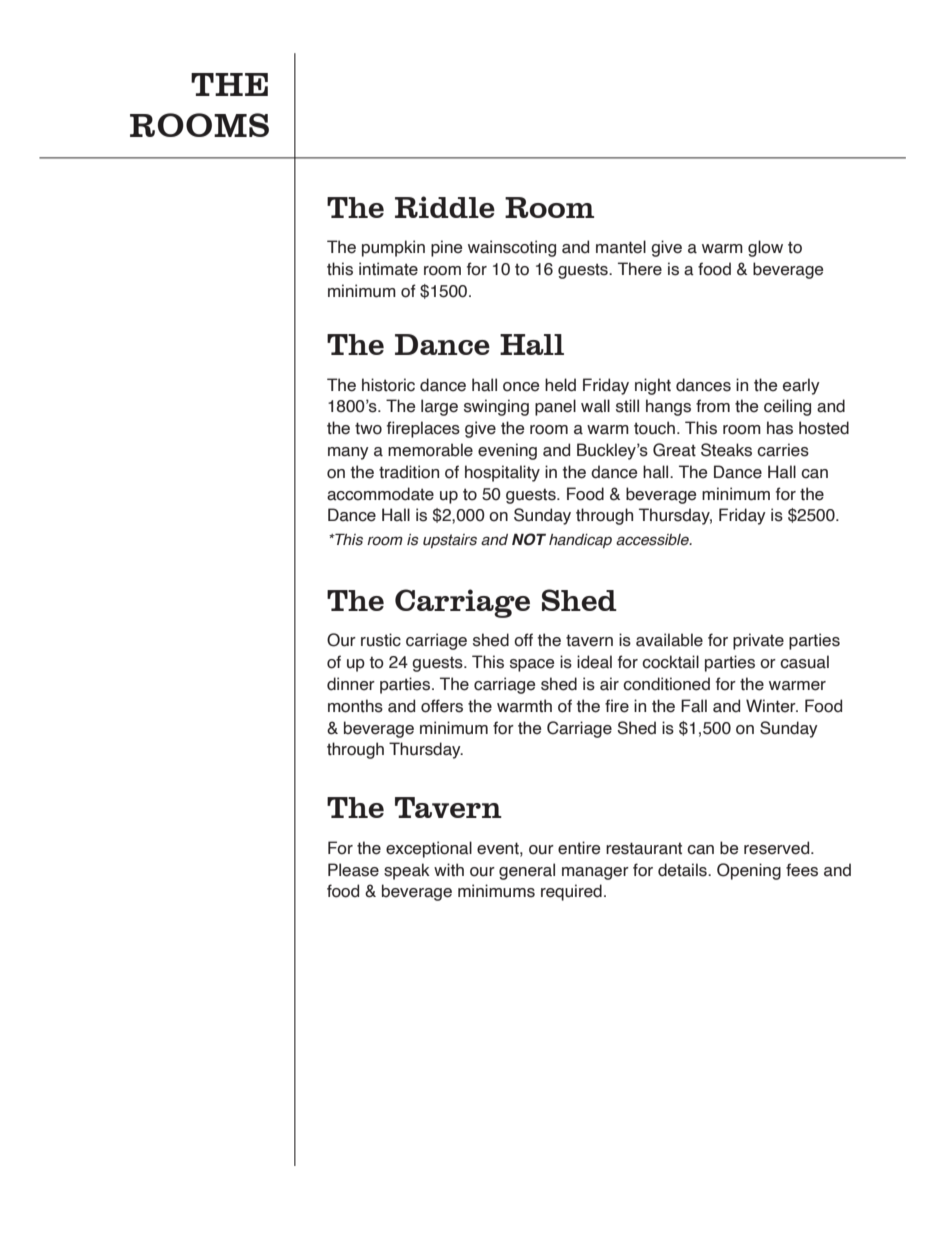  Describe the element at coordinates (445, 207) in the document. I see `Riddle` at that location.
